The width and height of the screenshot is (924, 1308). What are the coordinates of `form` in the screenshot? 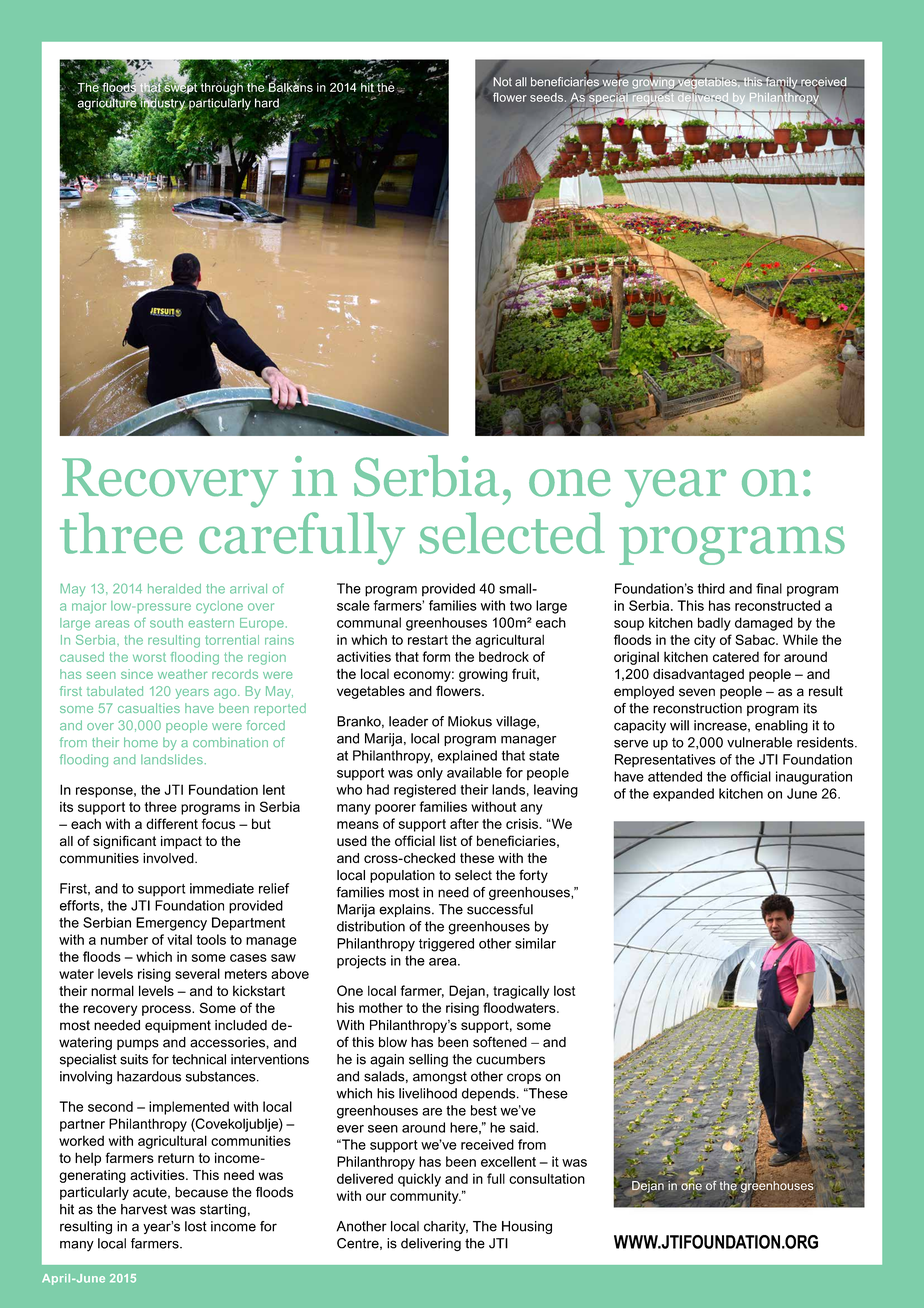 It's located at (436, 656).
